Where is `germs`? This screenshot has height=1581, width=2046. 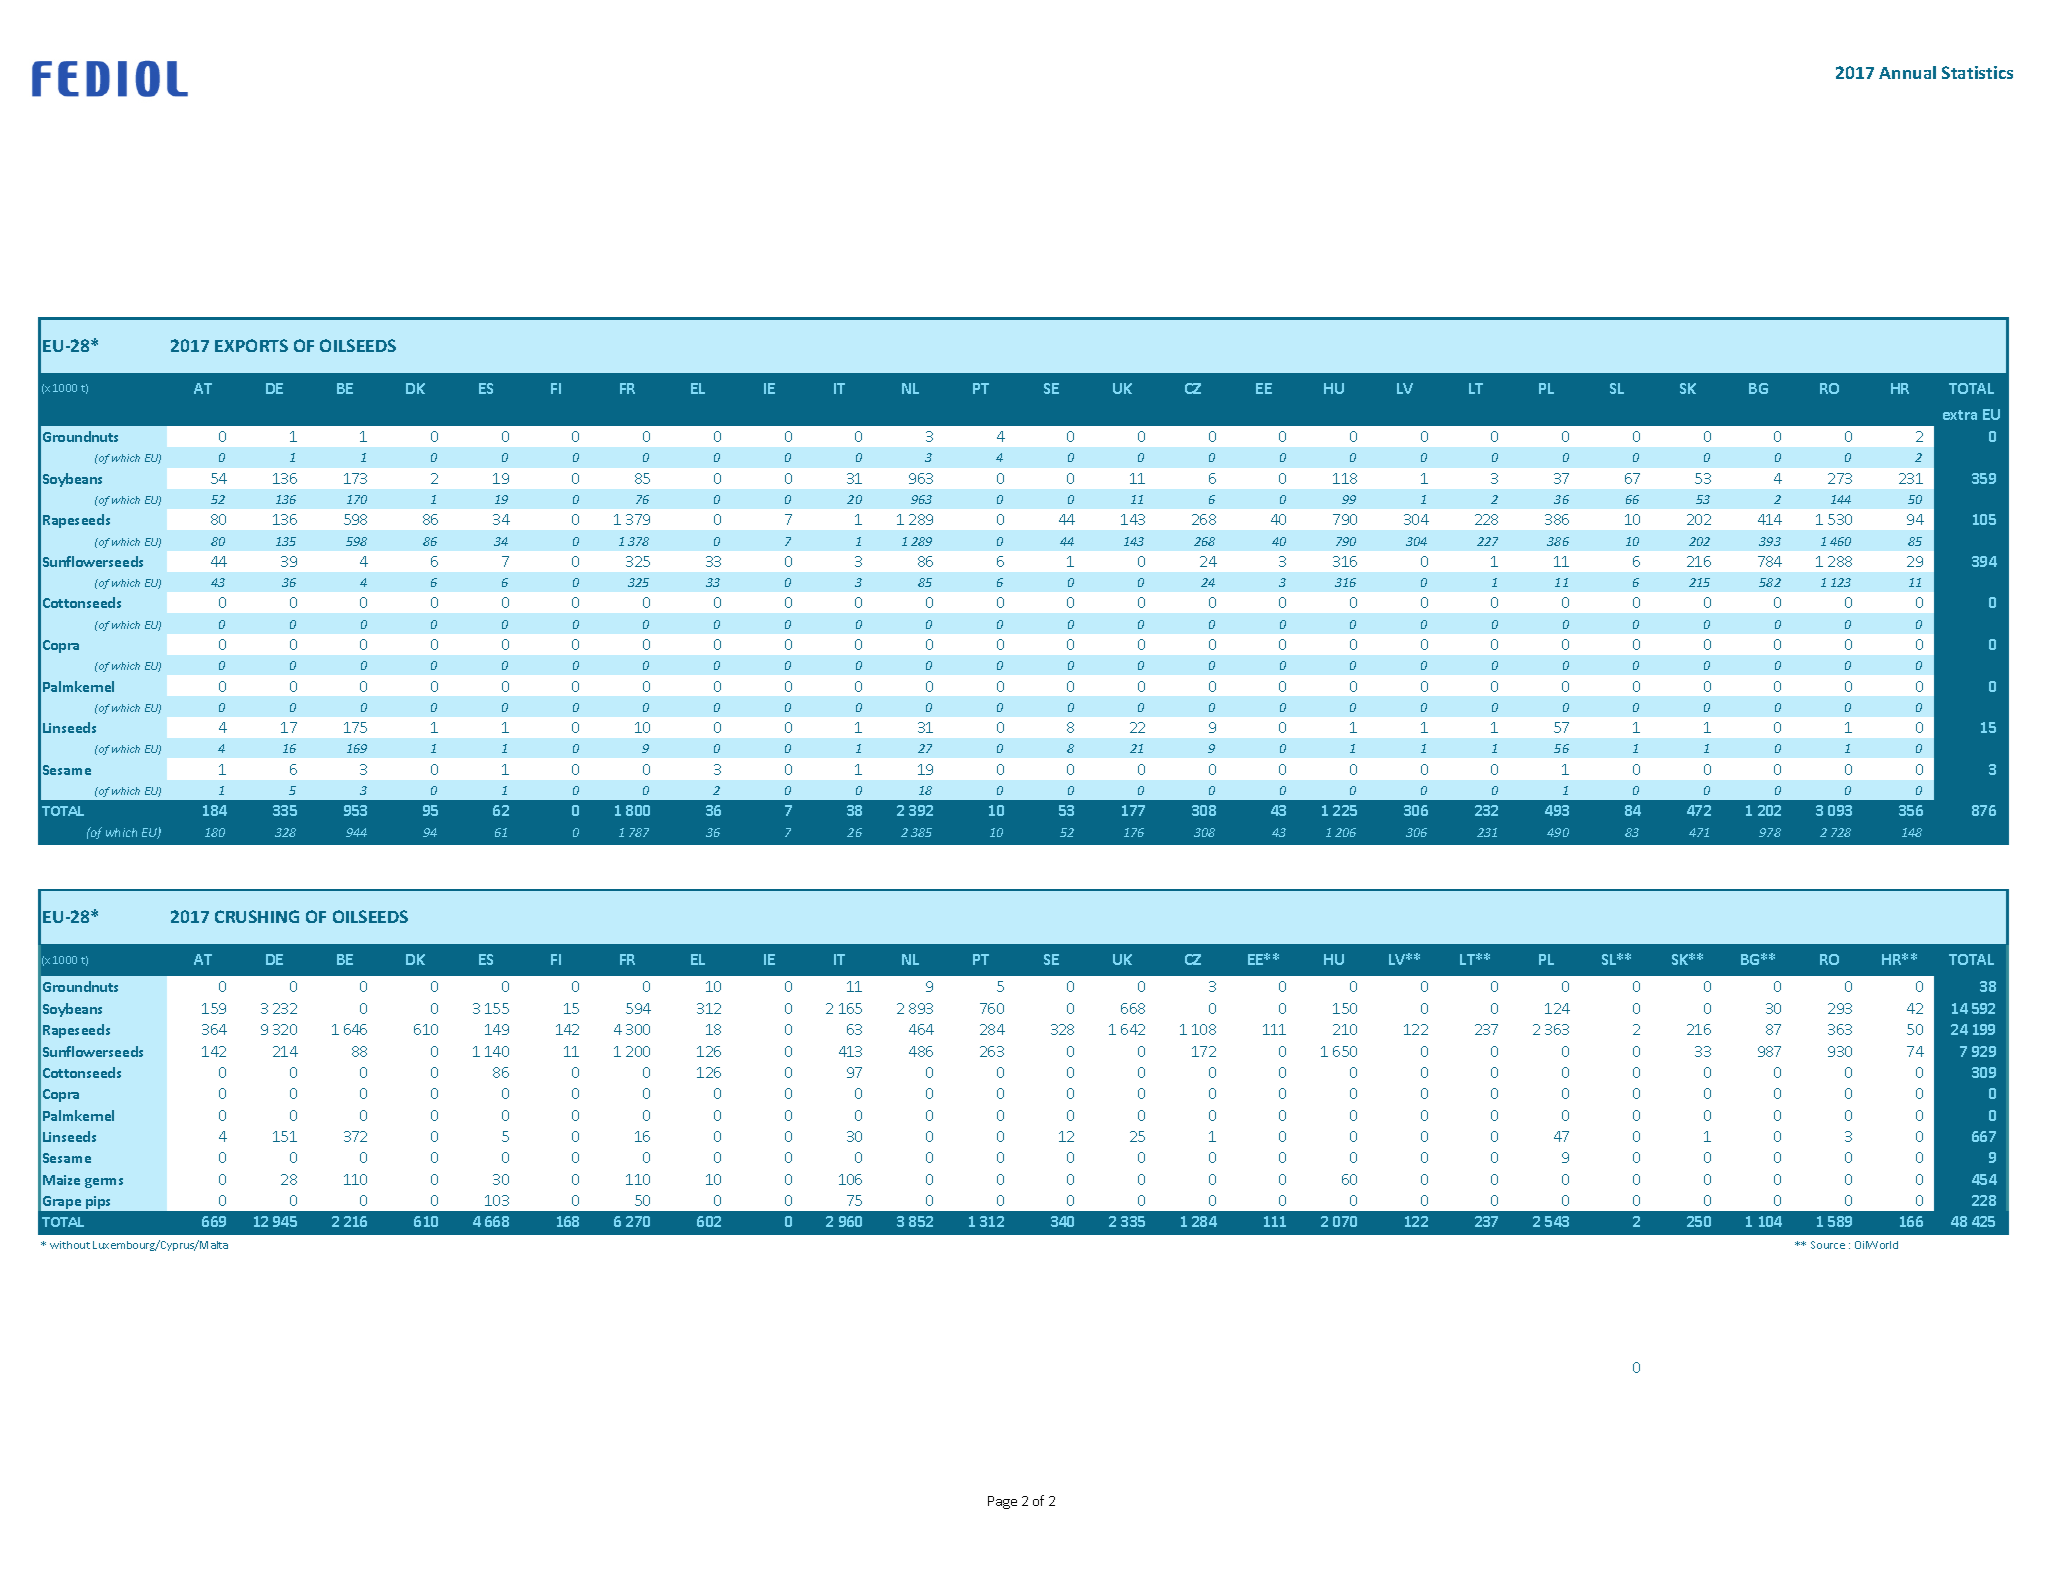
germs is located at coordinates (104, 1183).
